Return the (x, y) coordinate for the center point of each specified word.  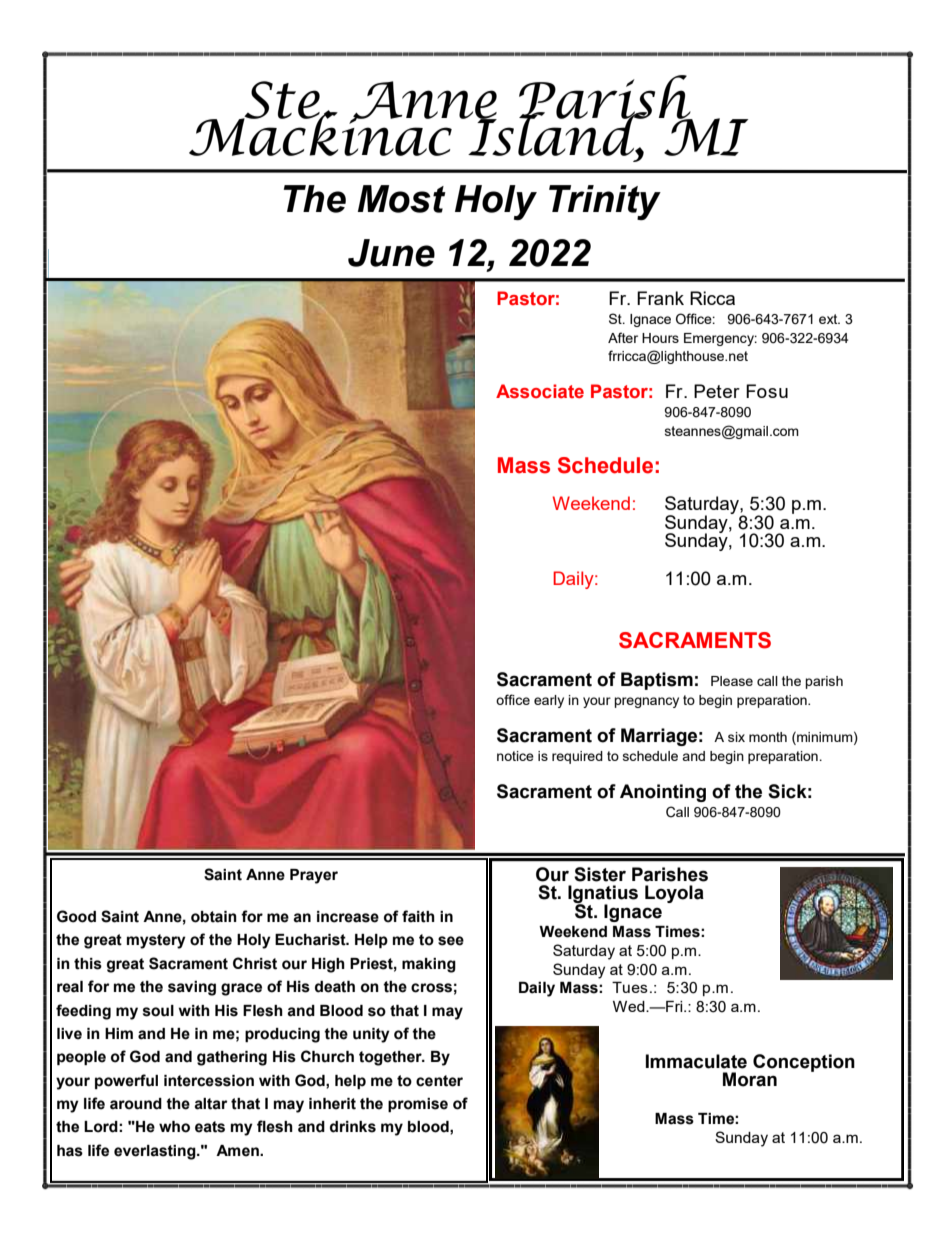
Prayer (314, 876)
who (174, 1127)
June (391, 253)
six (736, 737)
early (549, 701)
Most (402, 199)
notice (515, 756)
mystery (156, 941)
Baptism (657, 681)
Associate (540, 391)
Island (558, 134)
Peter (717, 391)
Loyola (674, 894)
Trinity (605, 202)
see (451, 941)
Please (732, 681)
